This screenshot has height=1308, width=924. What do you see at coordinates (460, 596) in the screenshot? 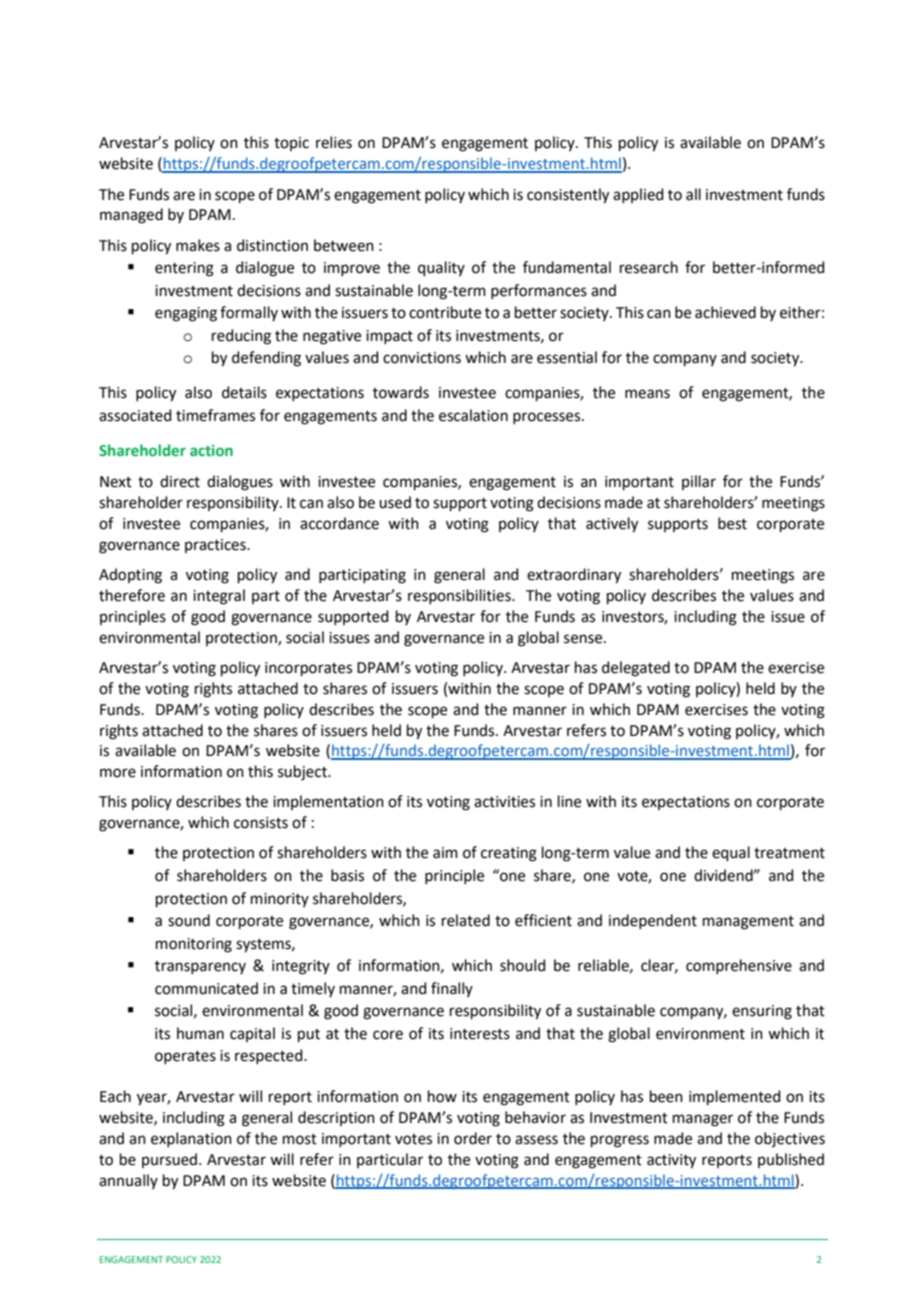
I see `responsibilities` at bounding box center [460, 596].
